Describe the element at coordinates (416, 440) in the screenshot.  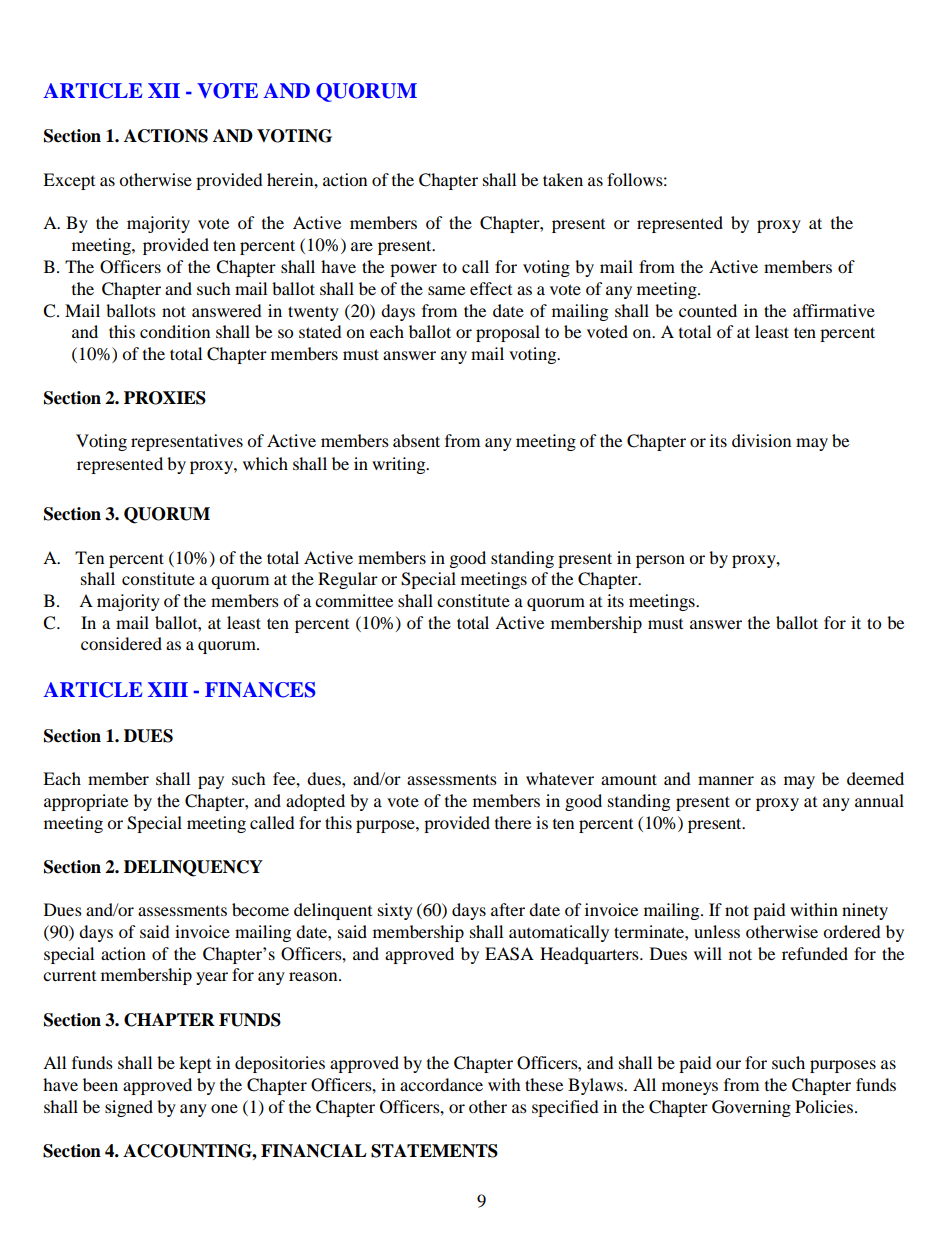
I see `absent` at that location.
